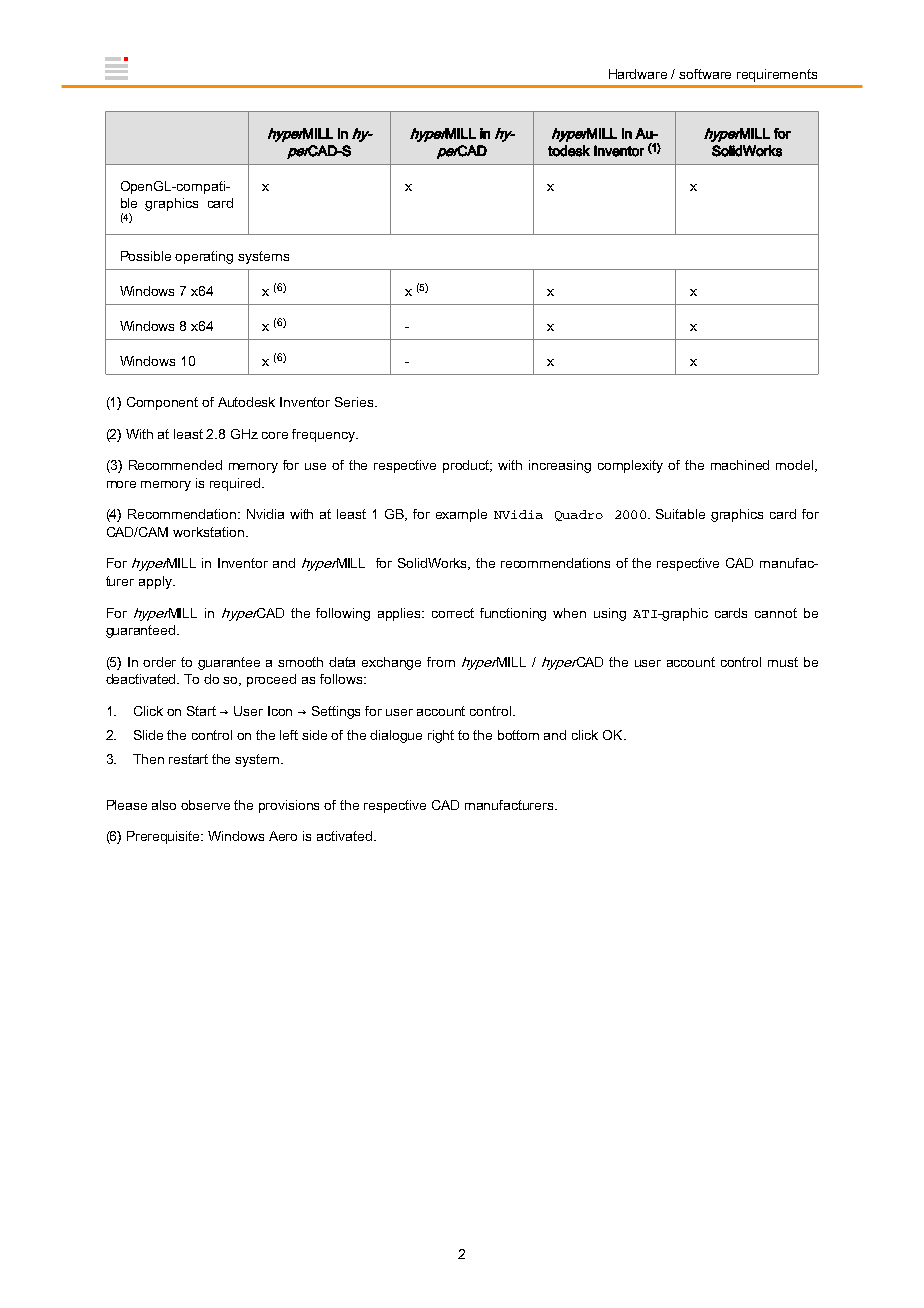 Image resolution: width=924 pixels, height=1308 pixels. What do you see at coordinates (740, 465) in the document?
I see `machined` at bounding box center [740, 465].
